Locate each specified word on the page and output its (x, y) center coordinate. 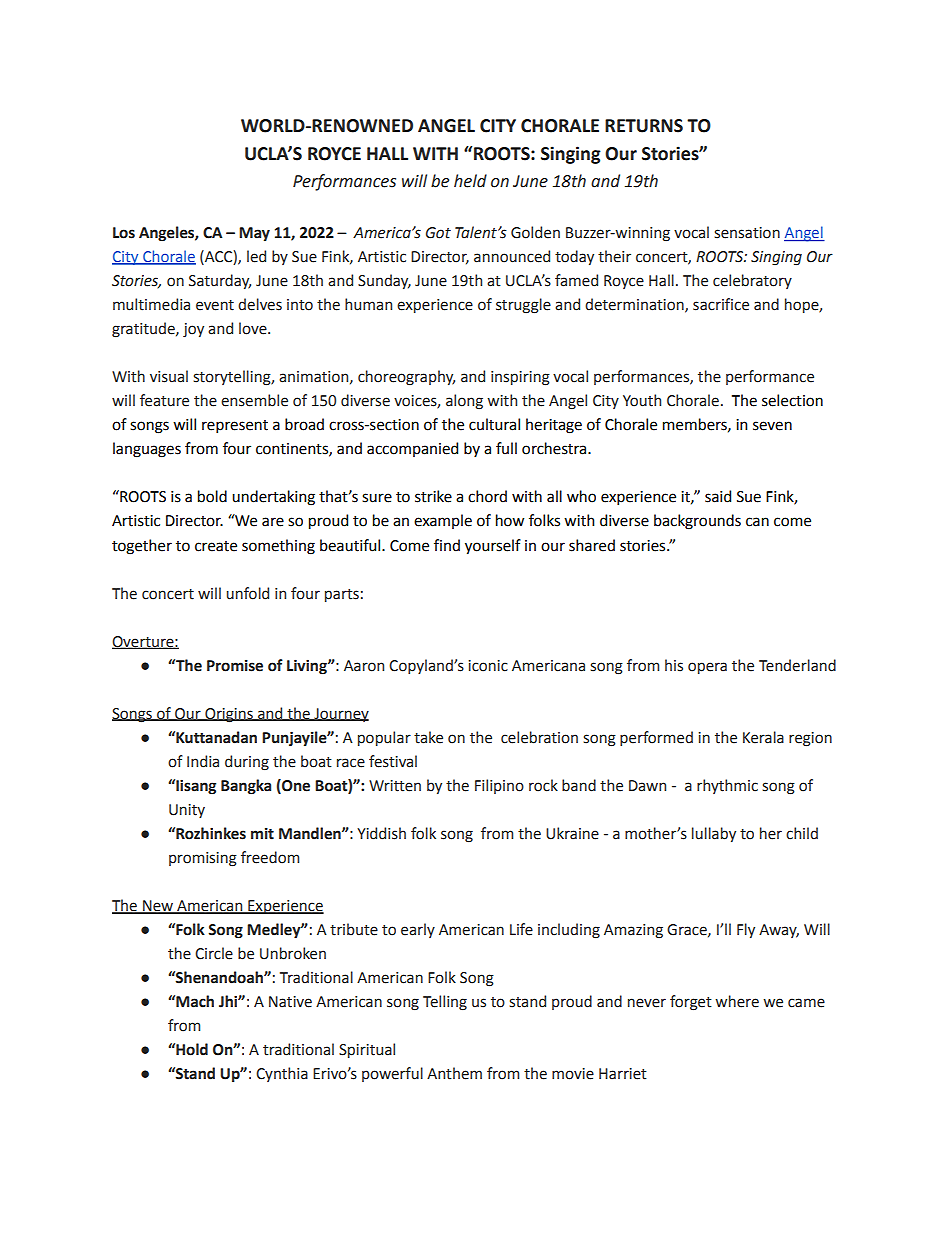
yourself (493, 547)
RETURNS (644, 126)
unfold (248, 593)
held (470, 181)
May (254, 234)
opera (707, 668)
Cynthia (282, 1074)
